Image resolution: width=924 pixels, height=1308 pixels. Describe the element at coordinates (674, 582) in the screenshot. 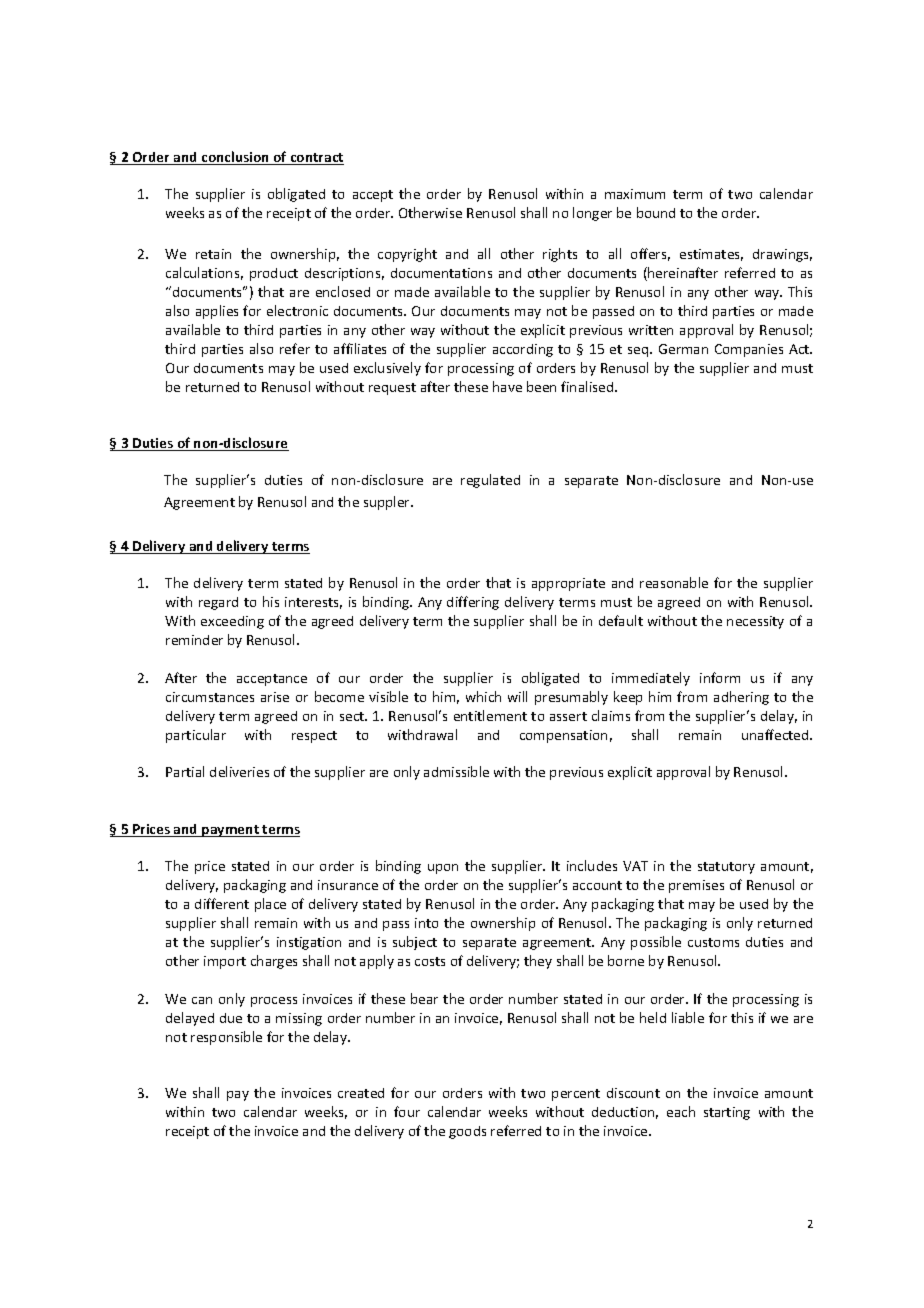

I see `reasonable` at that location.
